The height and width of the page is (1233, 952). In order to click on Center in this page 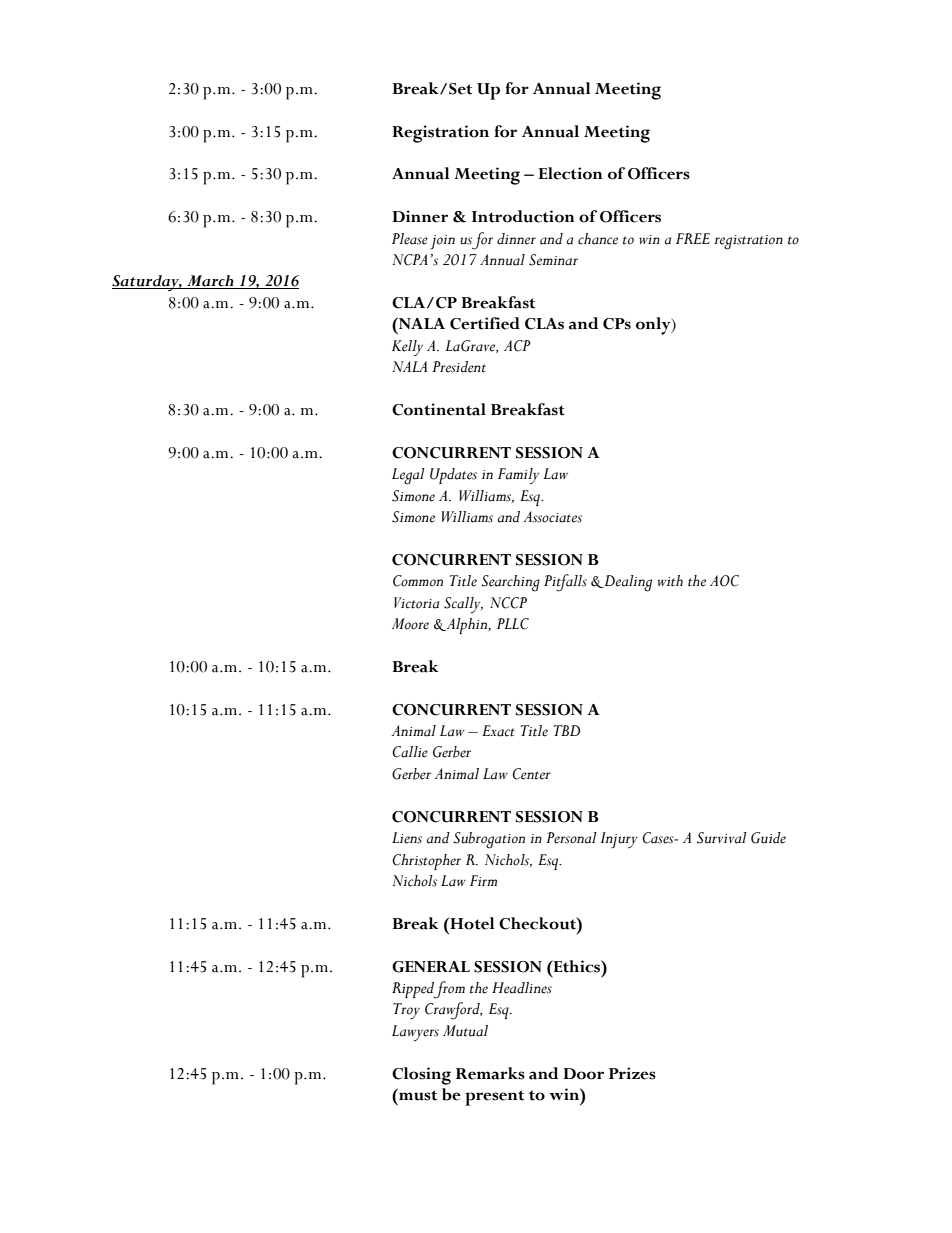, I will do `click(531, 774)`.
